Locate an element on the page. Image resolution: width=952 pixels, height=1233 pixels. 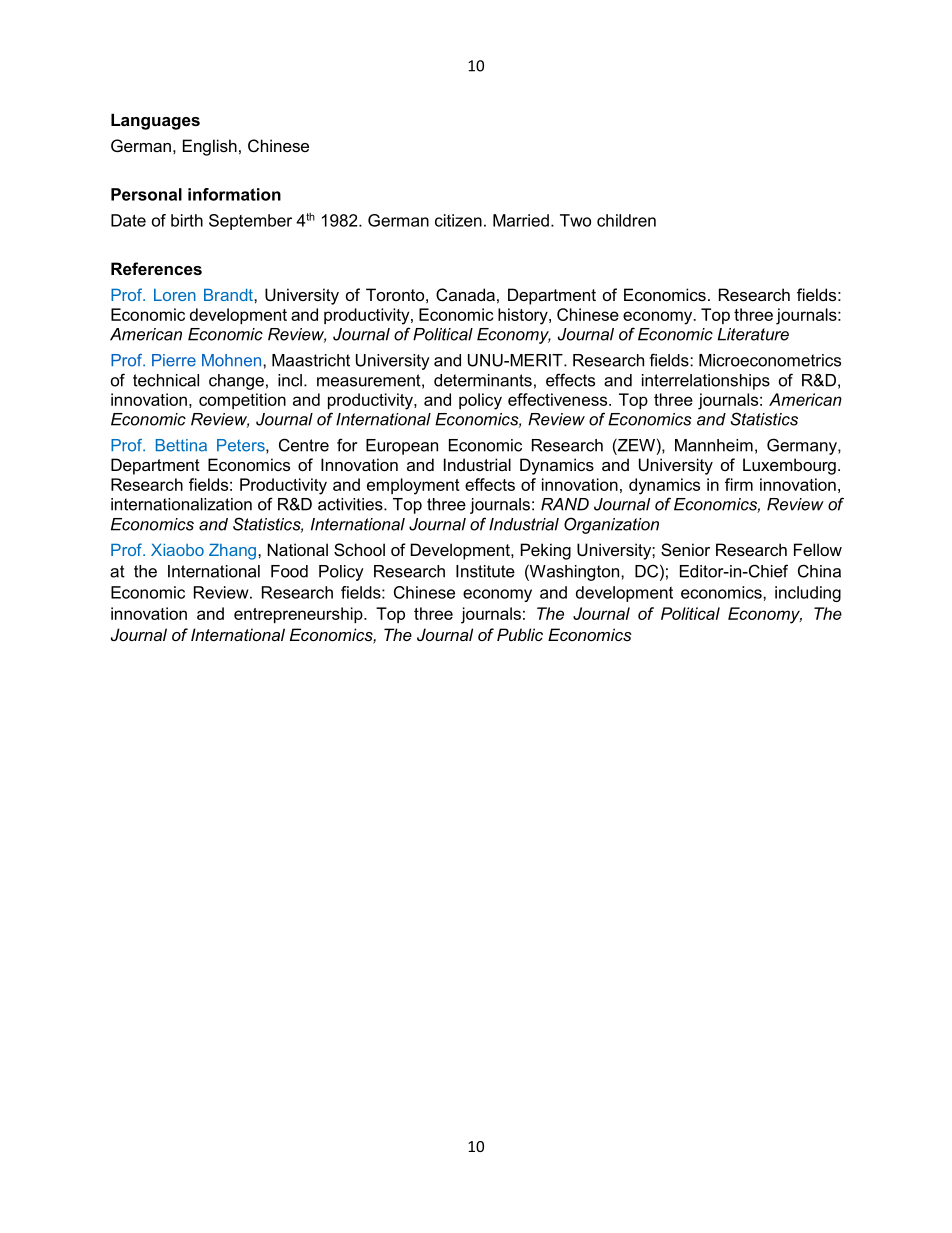
Two is located at coordinates (575, 220).
